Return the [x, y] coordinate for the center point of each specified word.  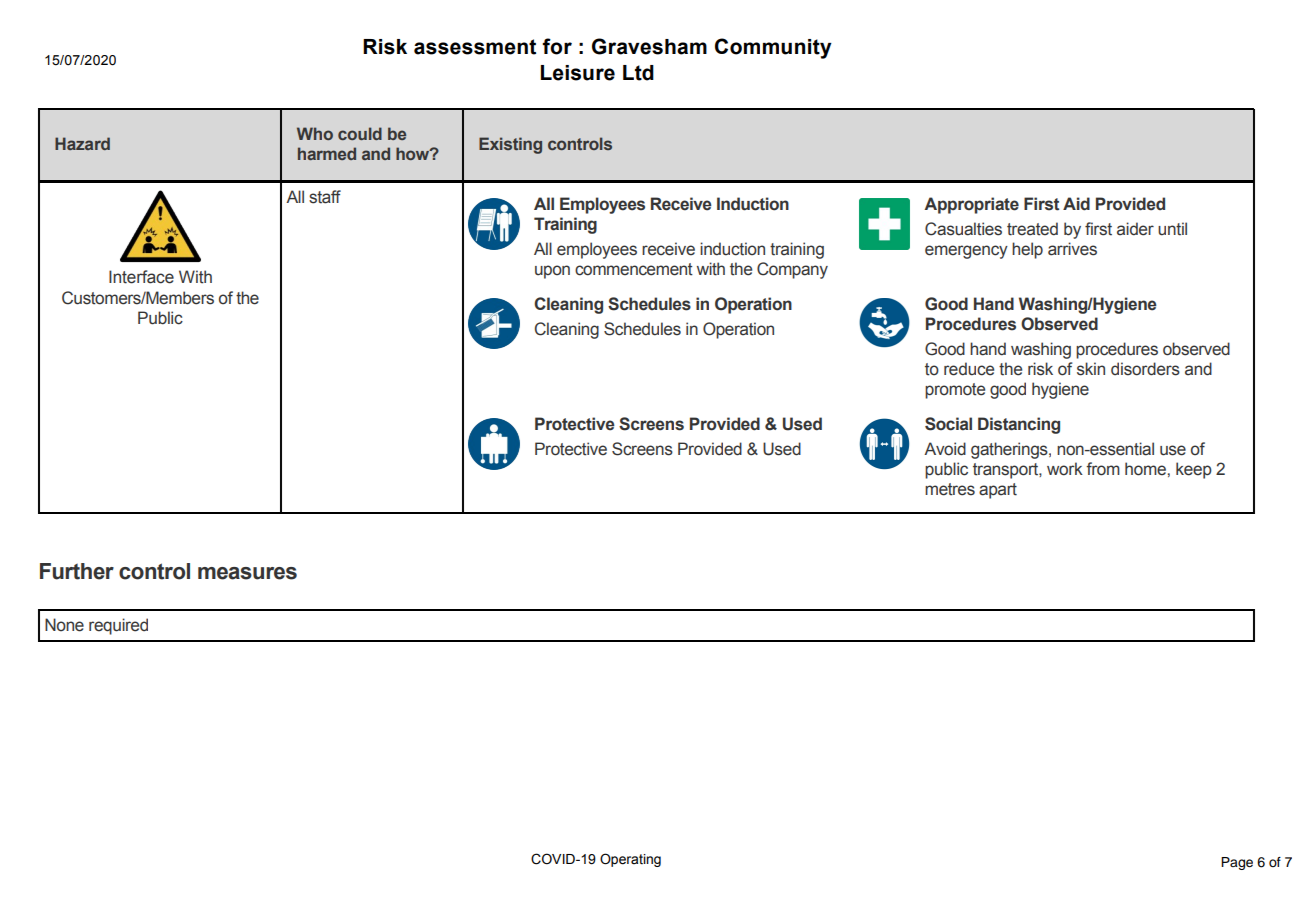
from [1103, 469]
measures [247, 573]
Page [1237, 863]
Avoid [945, 449]
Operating [630, 860]
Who [315, 133]
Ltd [638, 73]
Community [773, 48]
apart [998, 491]
